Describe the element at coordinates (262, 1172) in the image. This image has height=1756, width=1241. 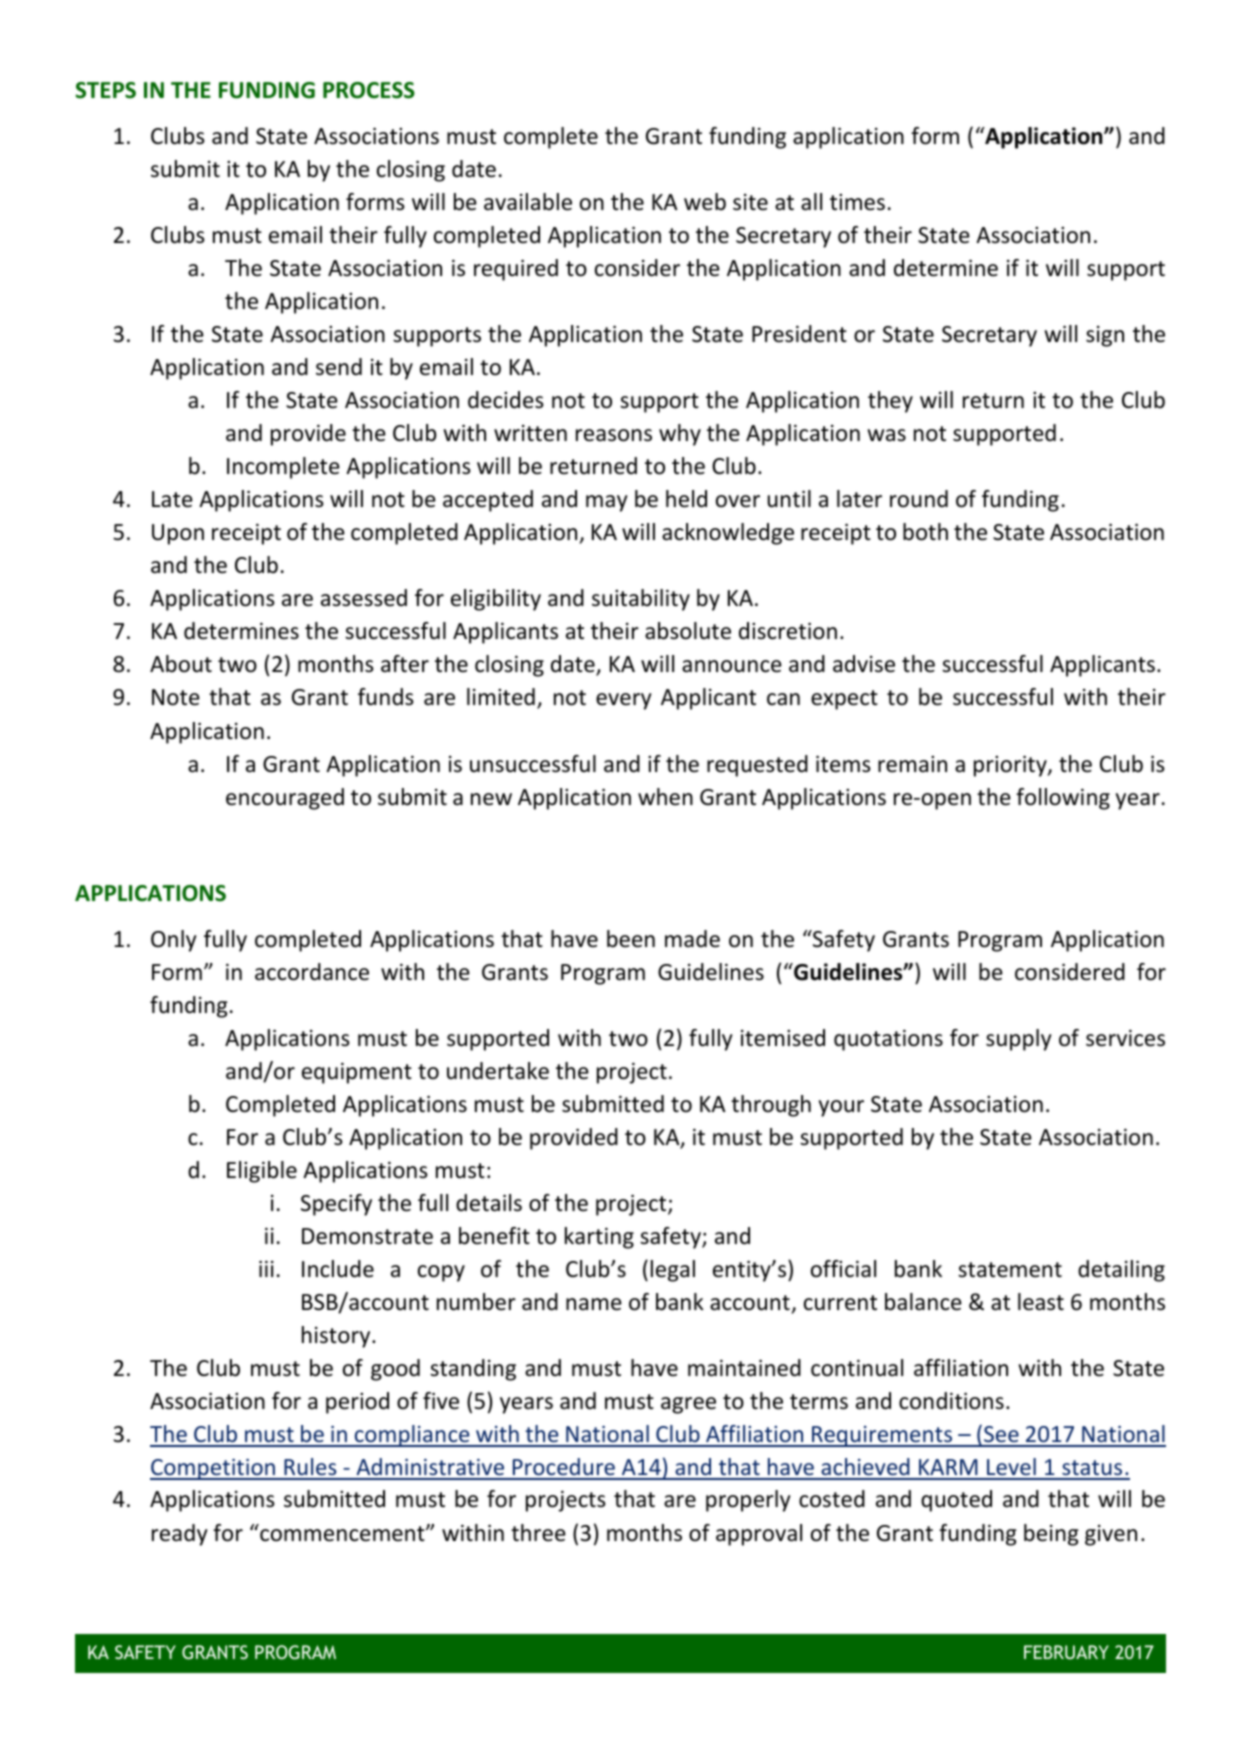
I see `Eligible` at that location.
